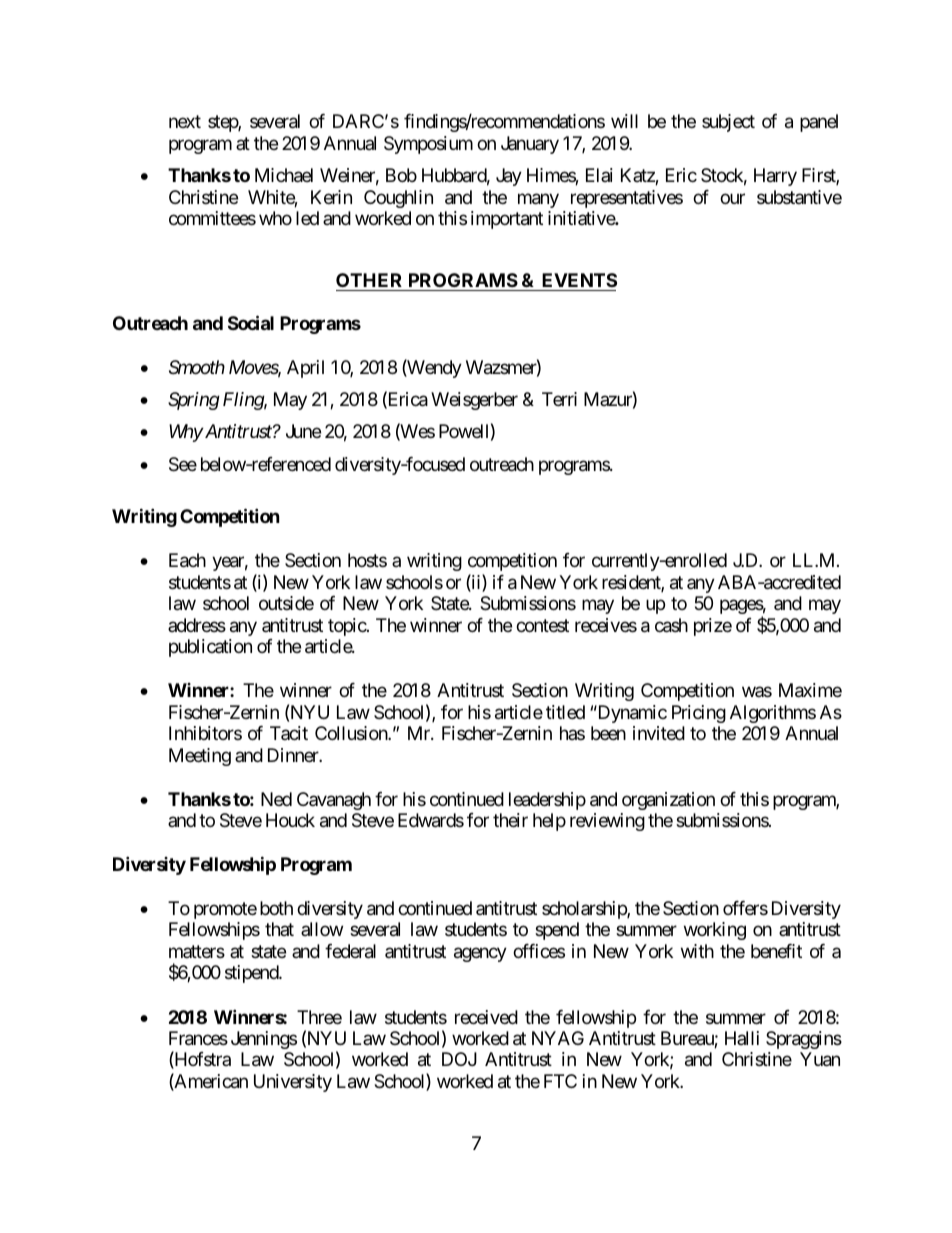 This page has height=1233, width=952. I want to click on Pricing, so click(699, 714).
